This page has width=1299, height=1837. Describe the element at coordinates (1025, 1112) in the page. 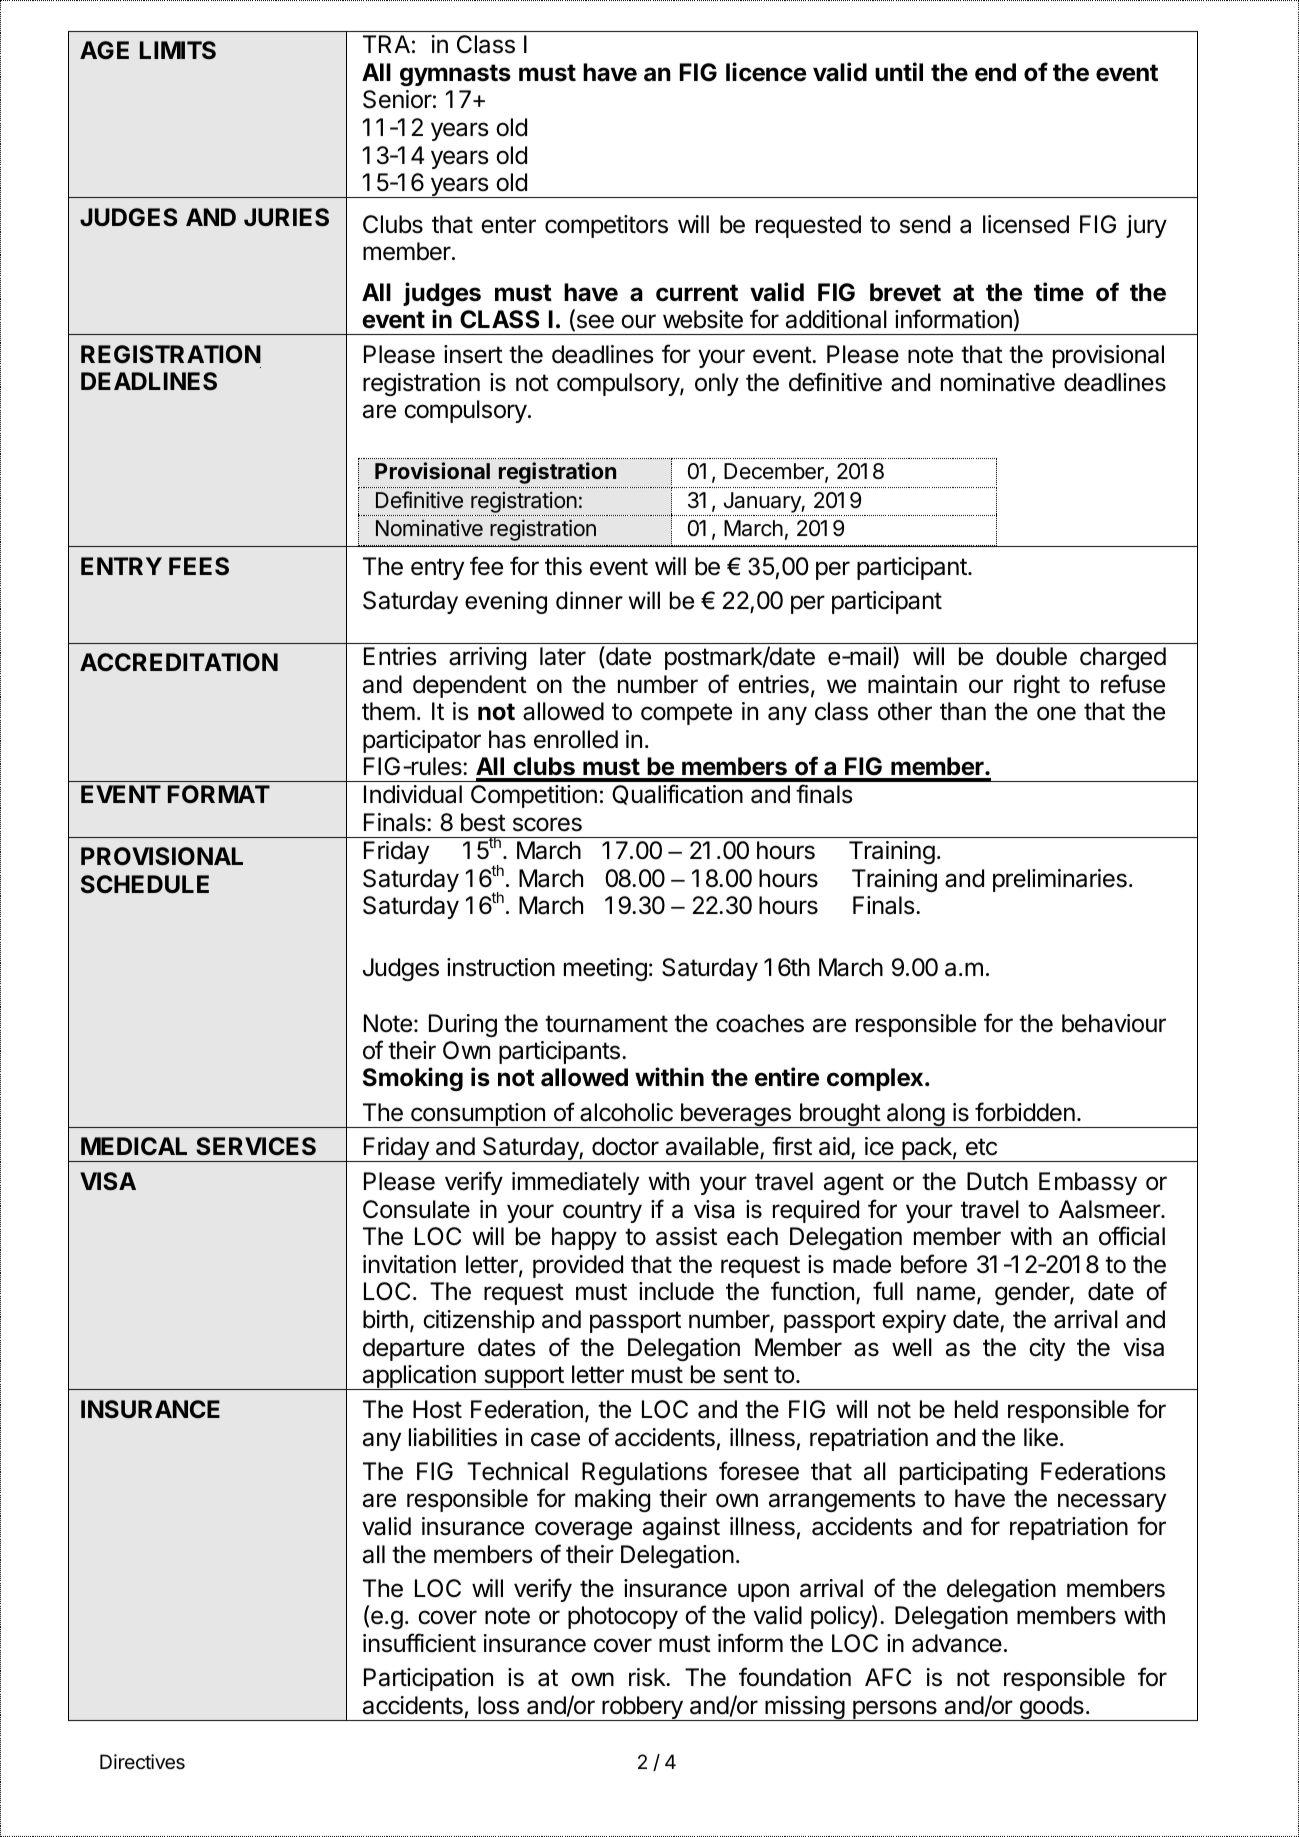

I see `forbidden` at that location.
